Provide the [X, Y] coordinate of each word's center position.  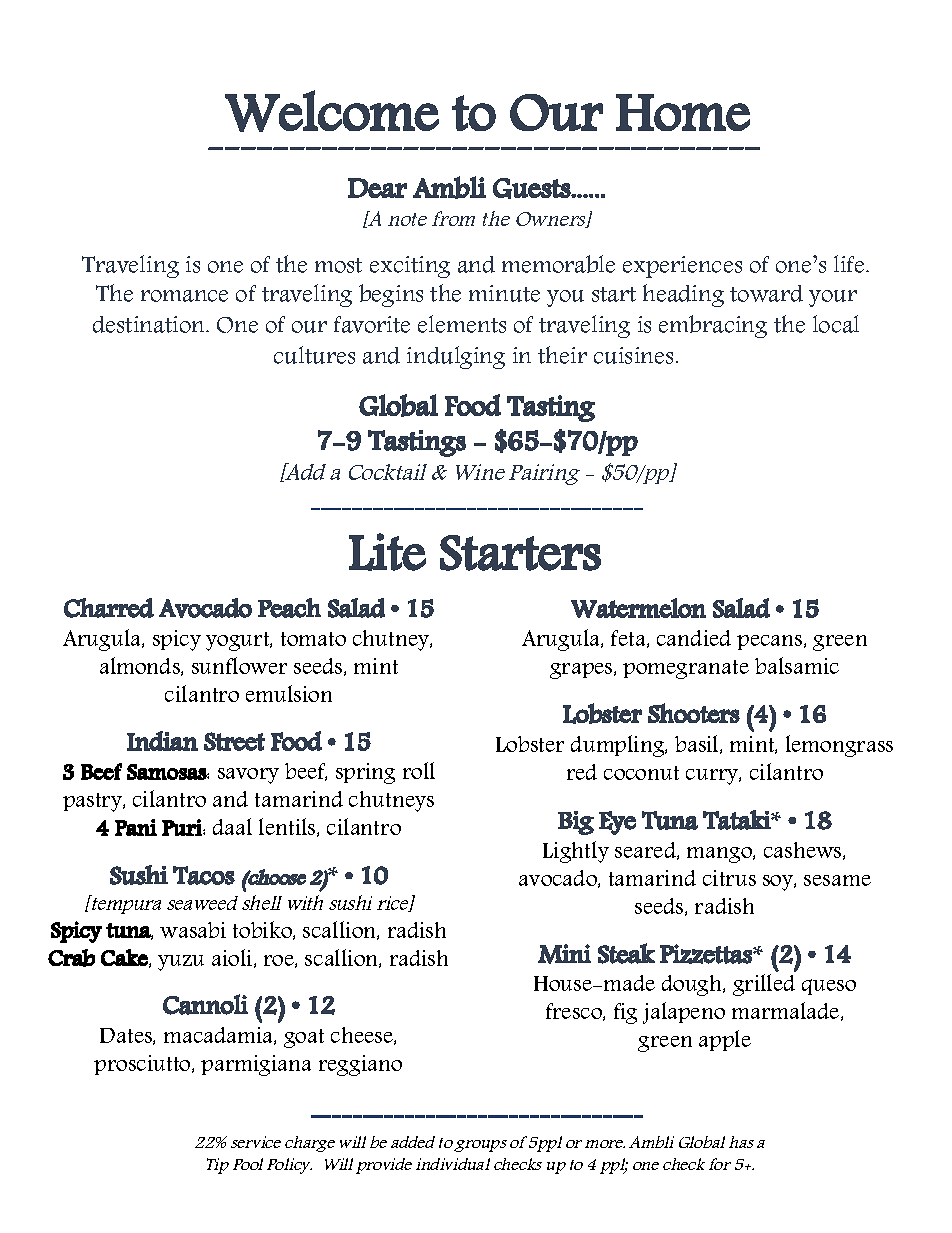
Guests [532, 188]
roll [419, 770]
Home [683, 112]
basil [698, 744]
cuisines [633, 355]
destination [150, 324]
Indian [162, 741]
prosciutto [143, 1065]
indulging [456, 357]
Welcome [332, 111]
